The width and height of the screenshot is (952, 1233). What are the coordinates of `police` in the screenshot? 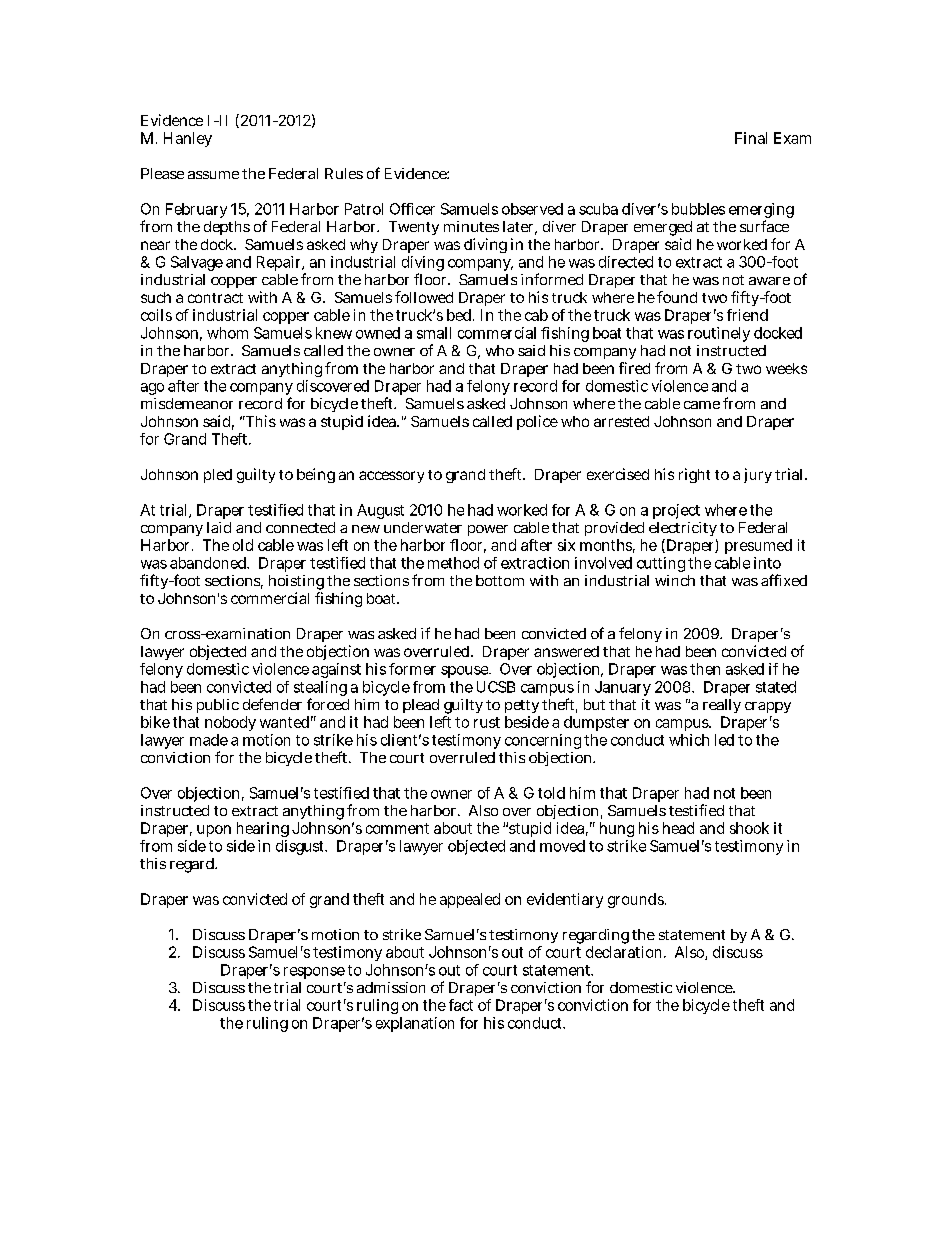 It's located at (537, 422).
